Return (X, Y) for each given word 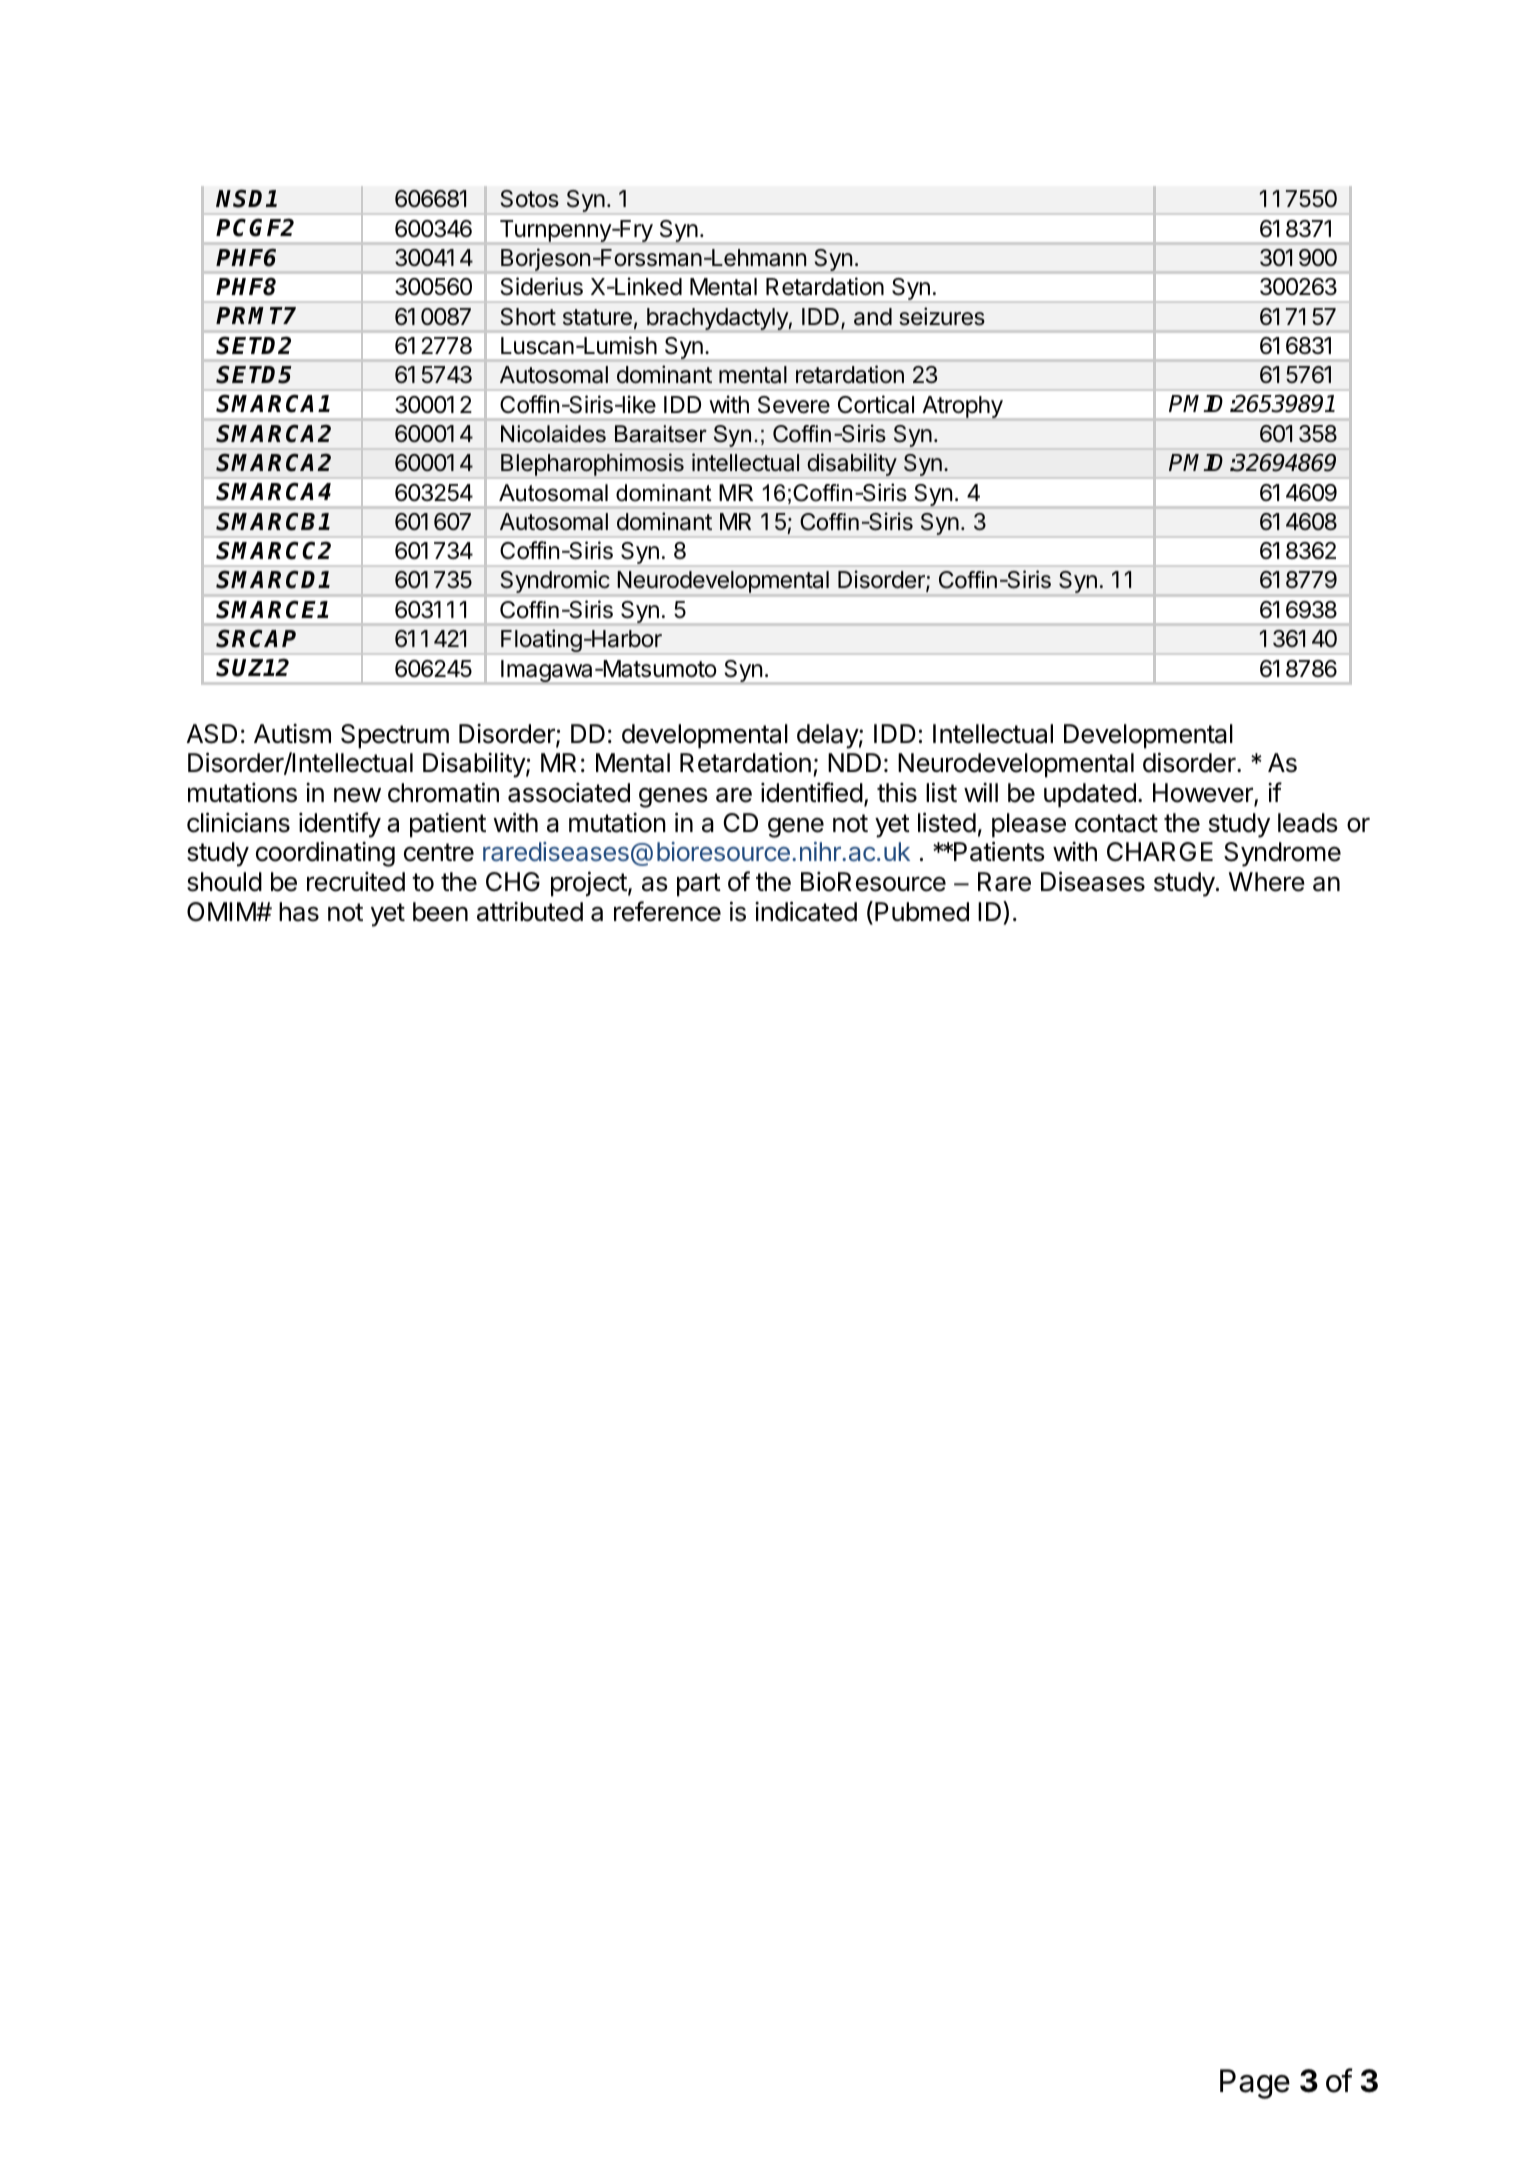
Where (1267, 882)
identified (812, 792)
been (440, 912)
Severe (794, 405)
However (1204, 794)
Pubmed (922, 912)
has (299, 912)
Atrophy (962, 407)
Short (528, 317)
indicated (806, 911)
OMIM (222, 912)
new (357, 795)
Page (1255, 2084)
